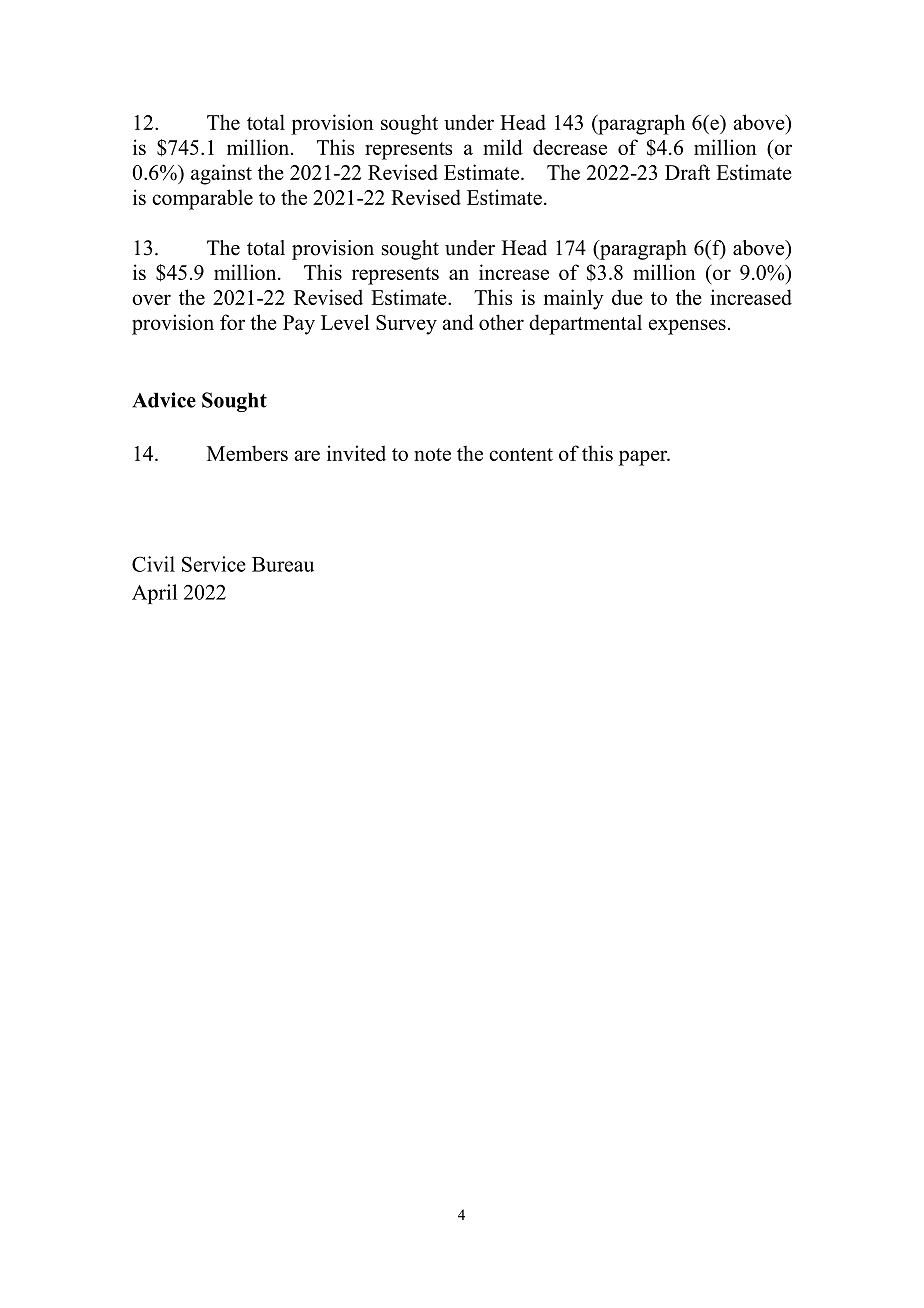 Image resolution: width=924 pixels, height=1308 pixels. What do you see at coordinates (627, 297) in the screenshot?
I see `due` at bounding box center [627, 297].
